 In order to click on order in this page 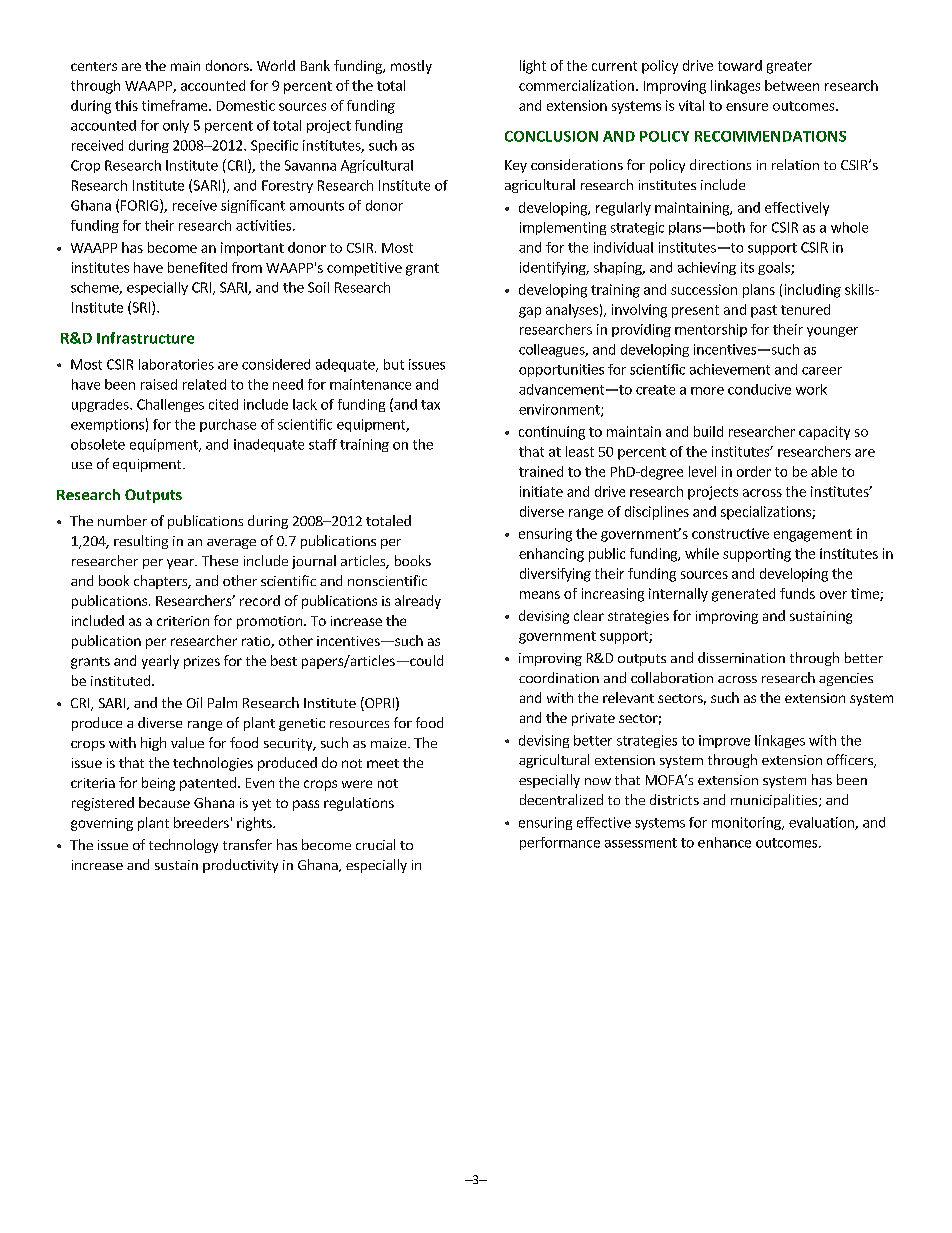, I will do `click(754, 471)`.
